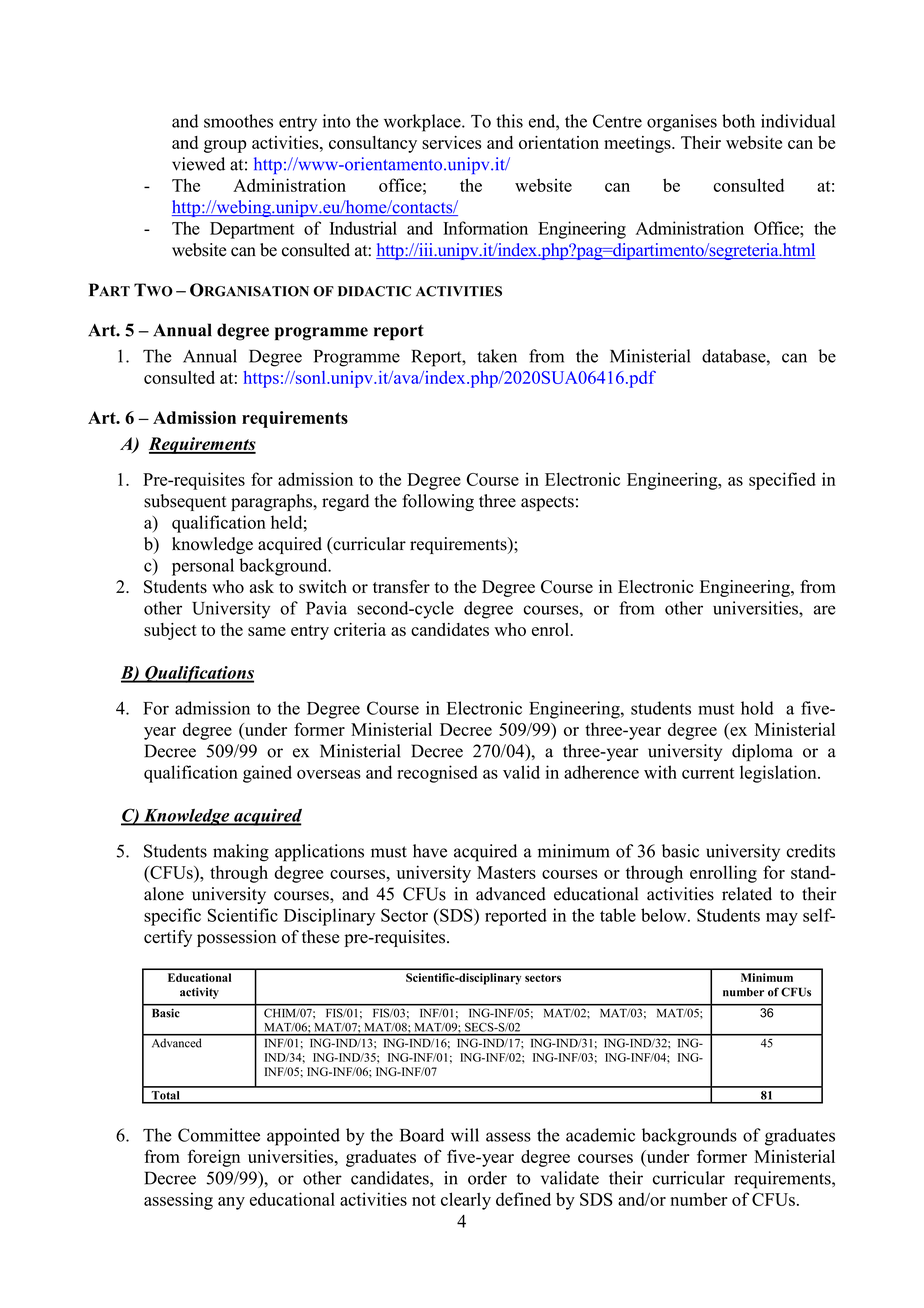 This screenshot has height=1308, width=924. What do you see at coordinates (506, 872) in the screenshot?
I see `Masters` at bounding box center [506, 872].
